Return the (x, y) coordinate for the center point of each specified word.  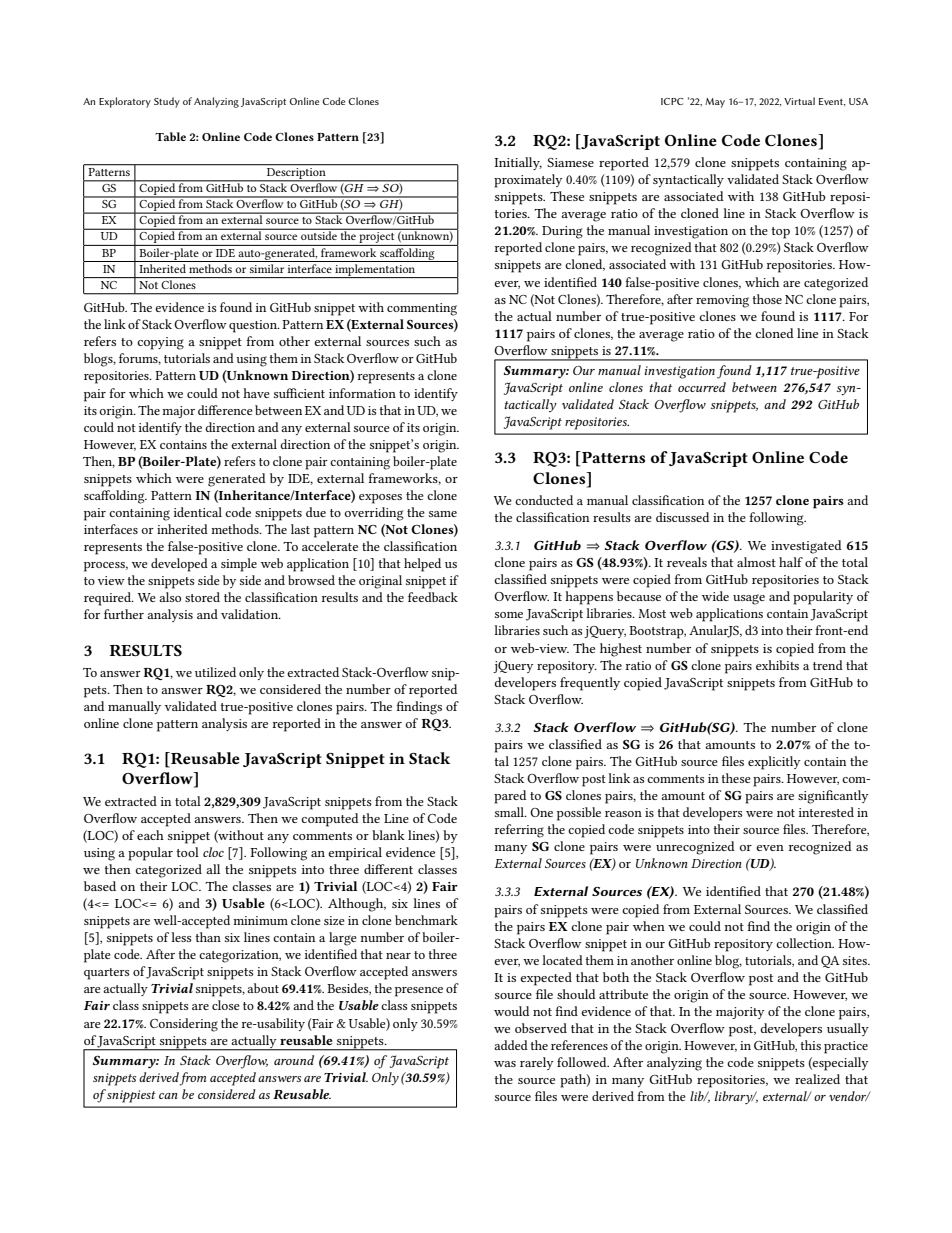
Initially (518, 163)
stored (202, 597)
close (226, 1005)
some (509, 615)
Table (170, 136)
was (505, 1064)
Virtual (799, 101)
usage (749, 599)
